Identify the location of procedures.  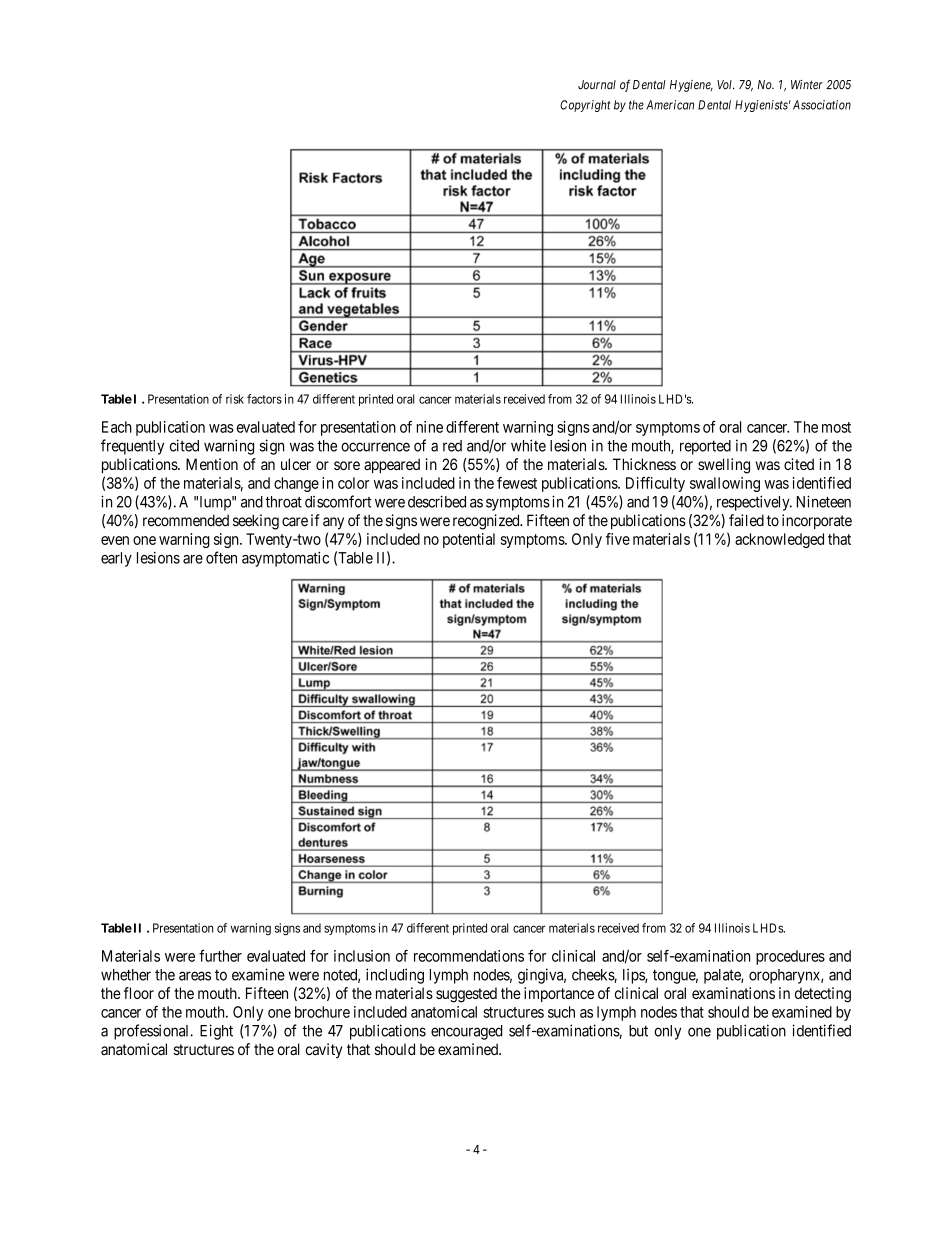
(790, 957).
